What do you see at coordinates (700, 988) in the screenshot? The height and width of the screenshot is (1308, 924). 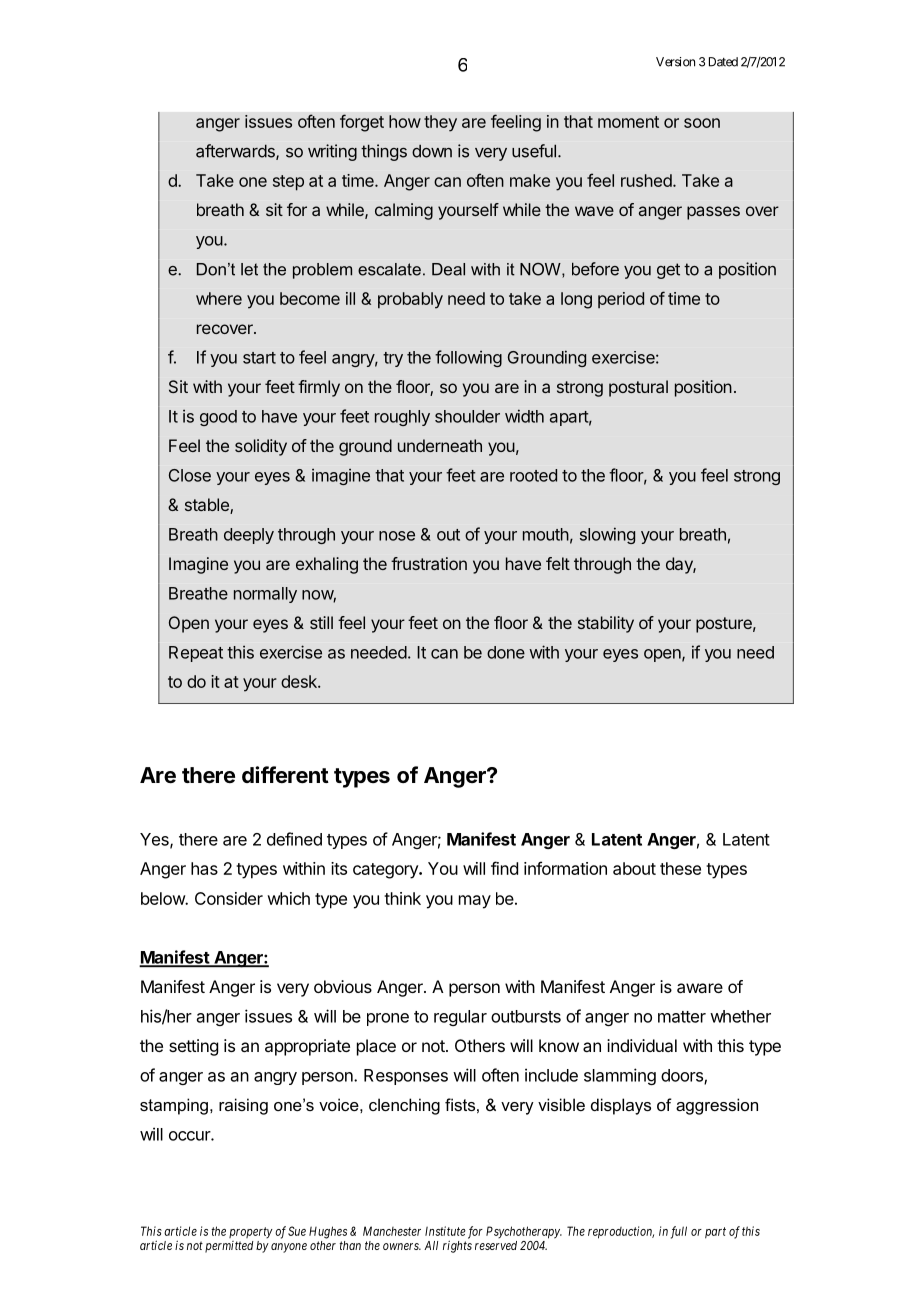 I see `aware` at bounding box center [700, 988].
